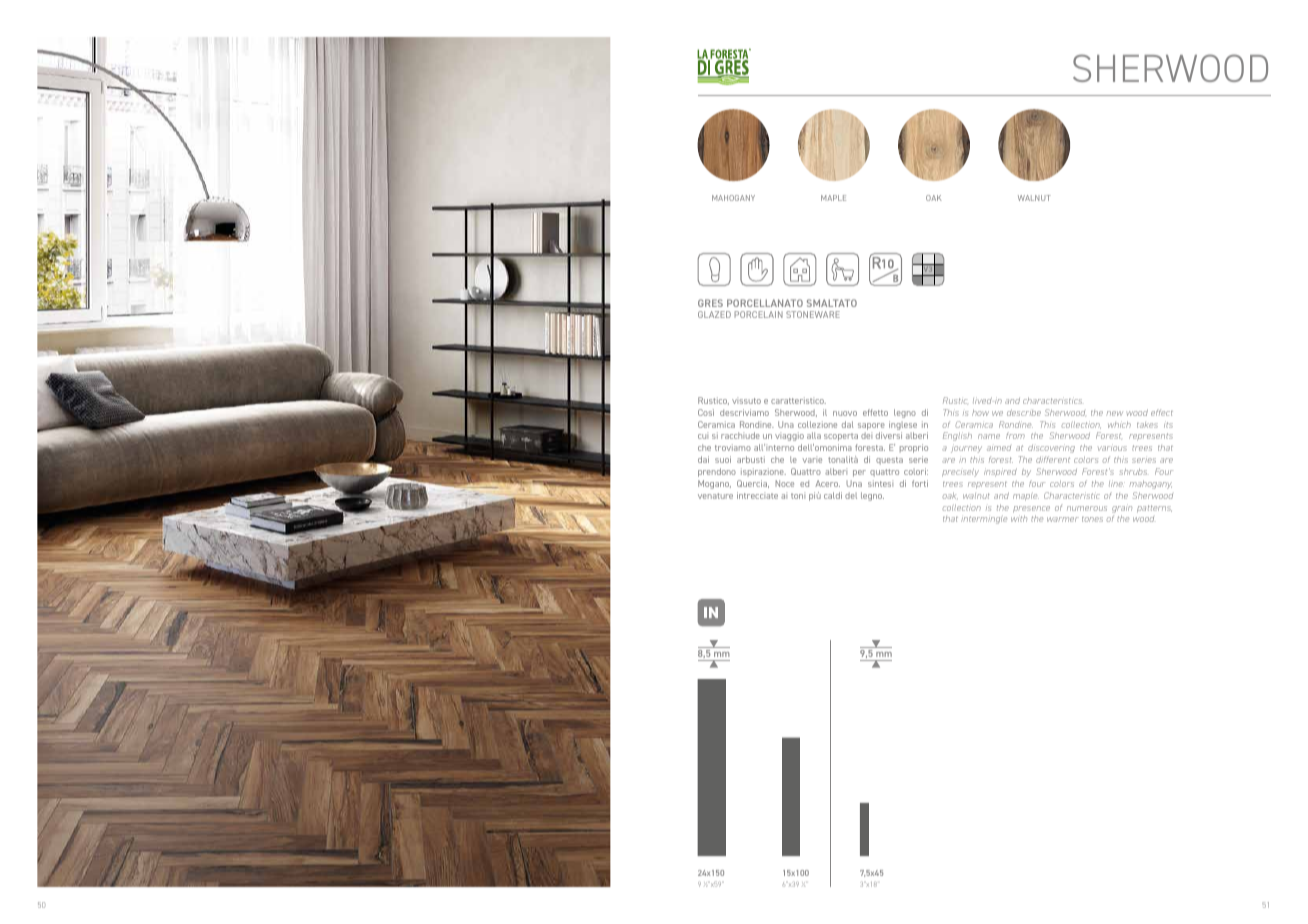 This image has height=924, width=1308. Describe the element at coordinates (814, 435) in the image. I see `alla` at that location.
